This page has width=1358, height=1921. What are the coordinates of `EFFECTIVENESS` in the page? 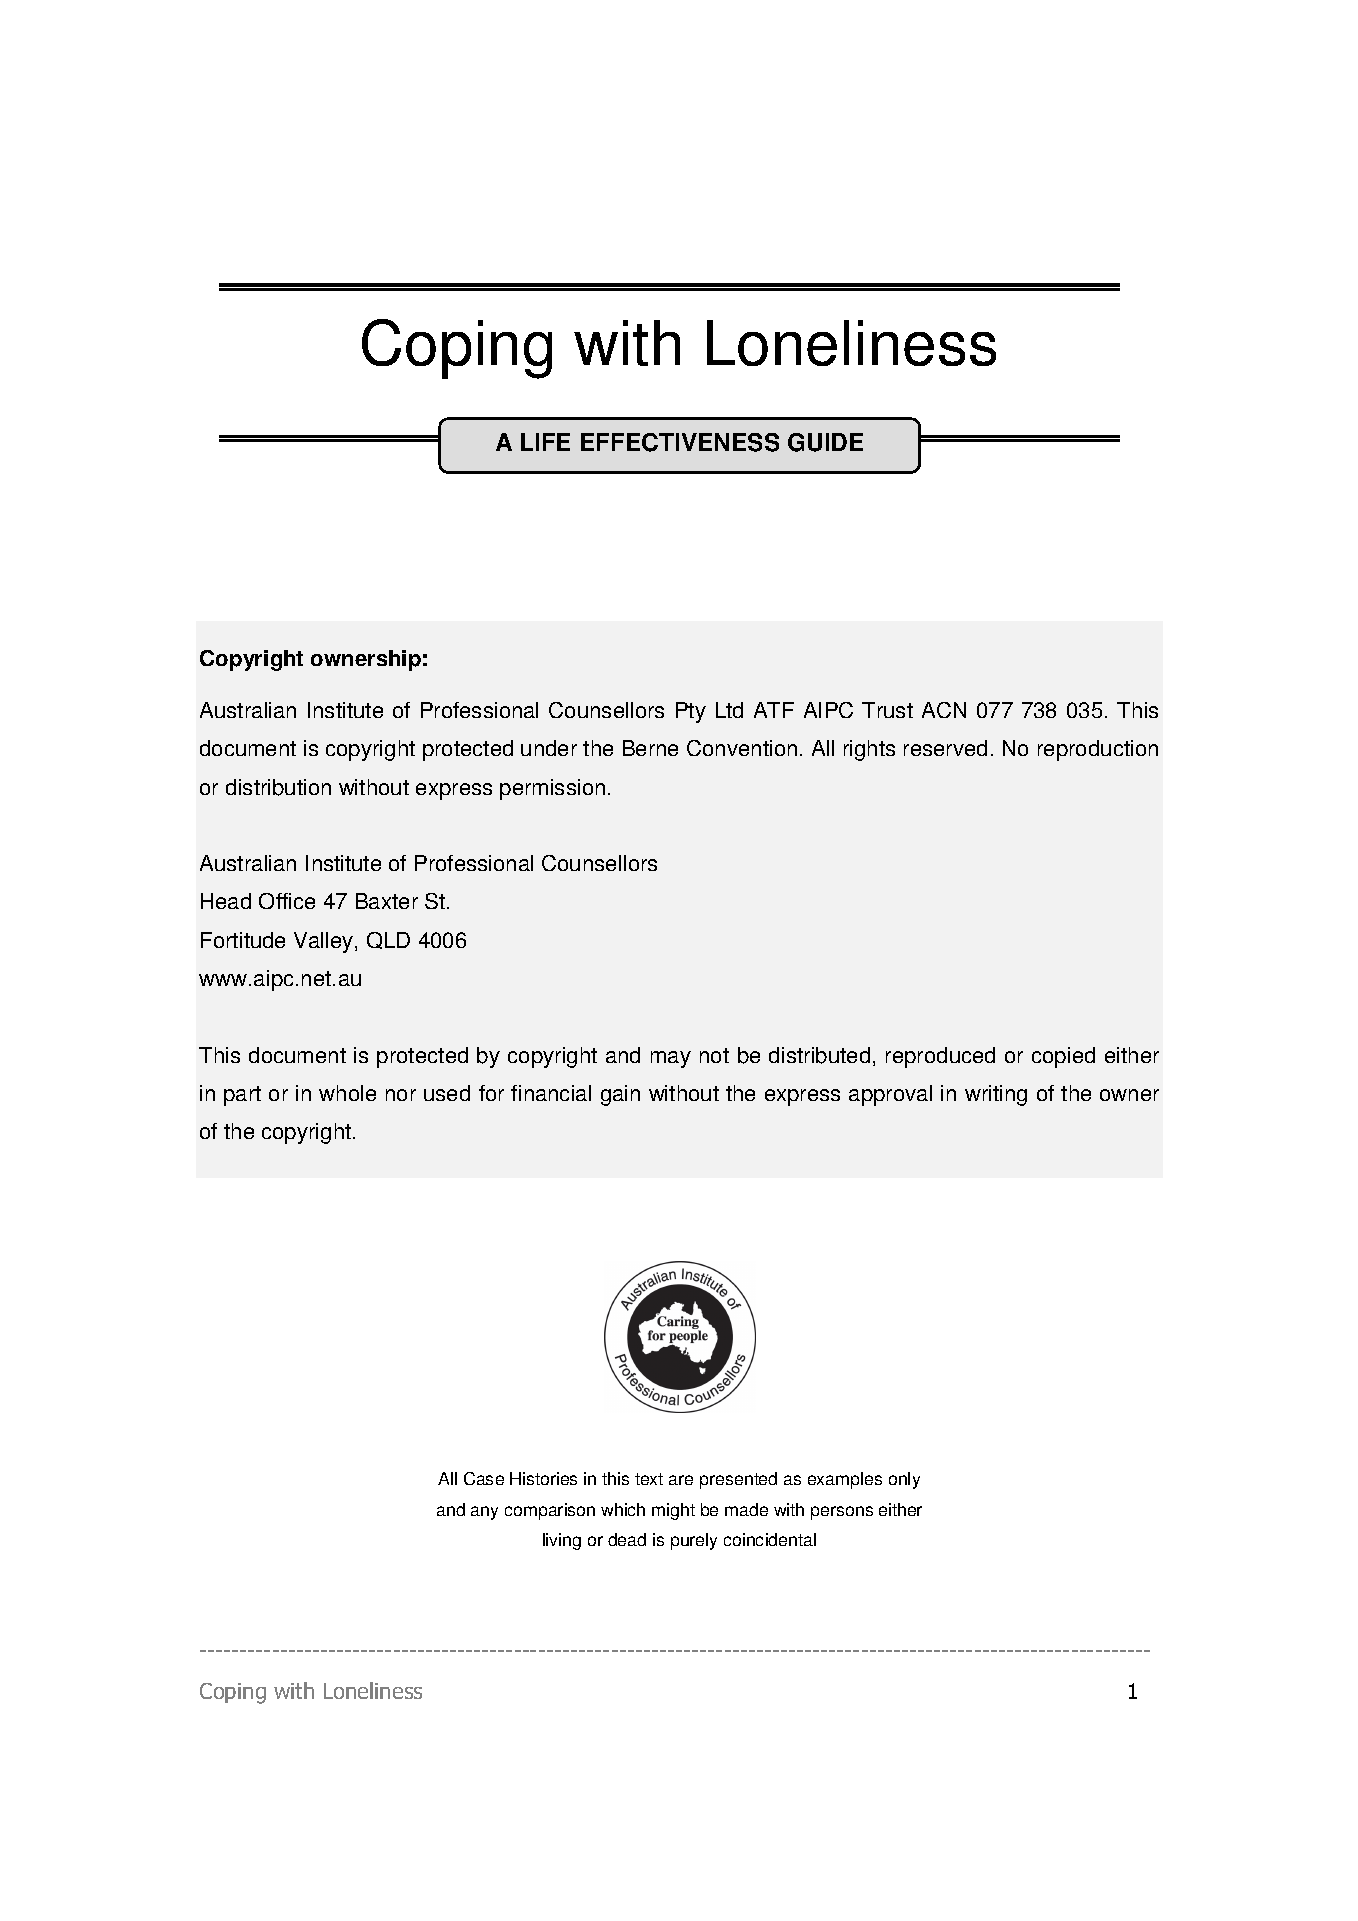 It's located at (680, 442).
